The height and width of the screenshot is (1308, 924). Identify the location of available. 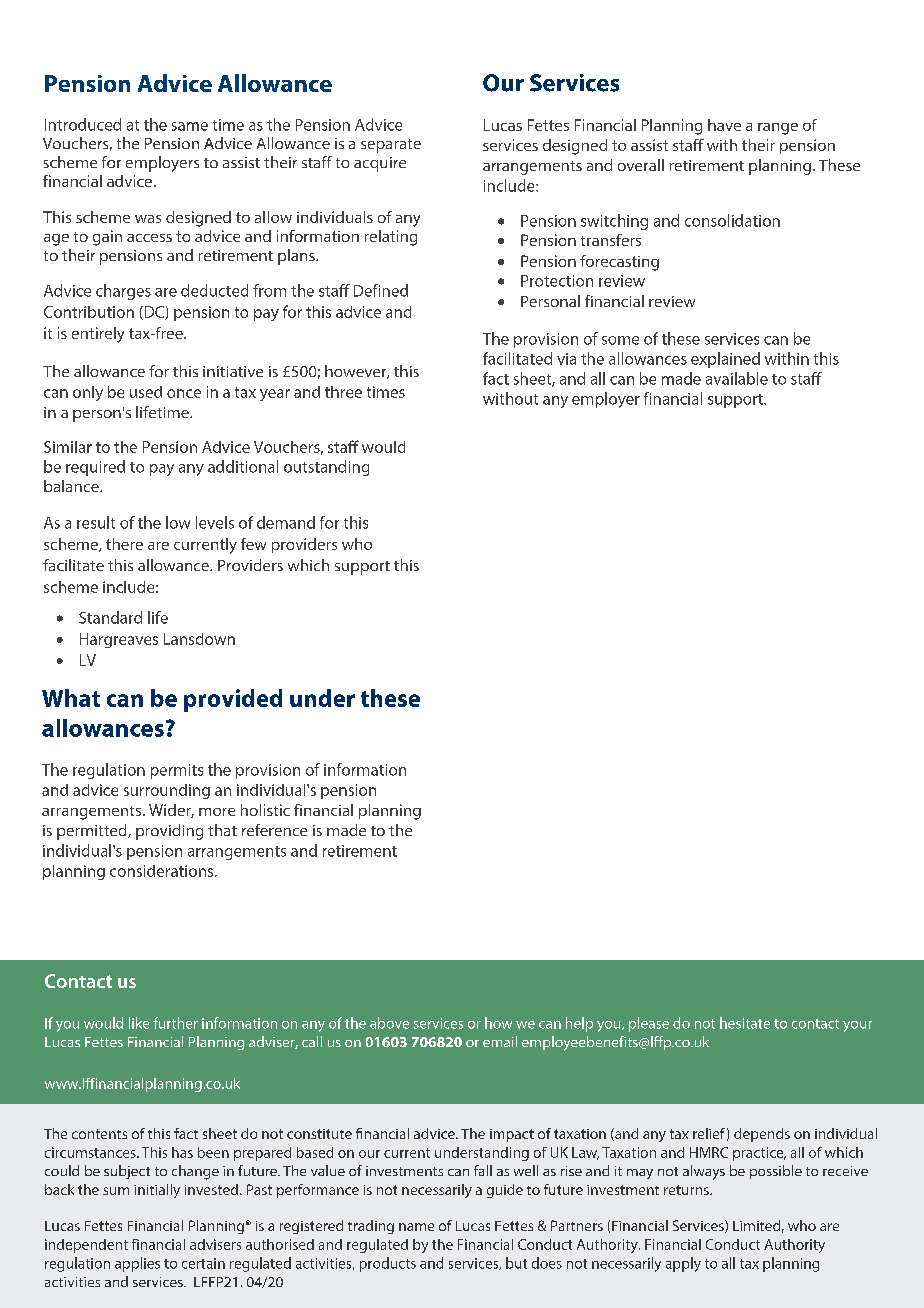
(737, 378).
